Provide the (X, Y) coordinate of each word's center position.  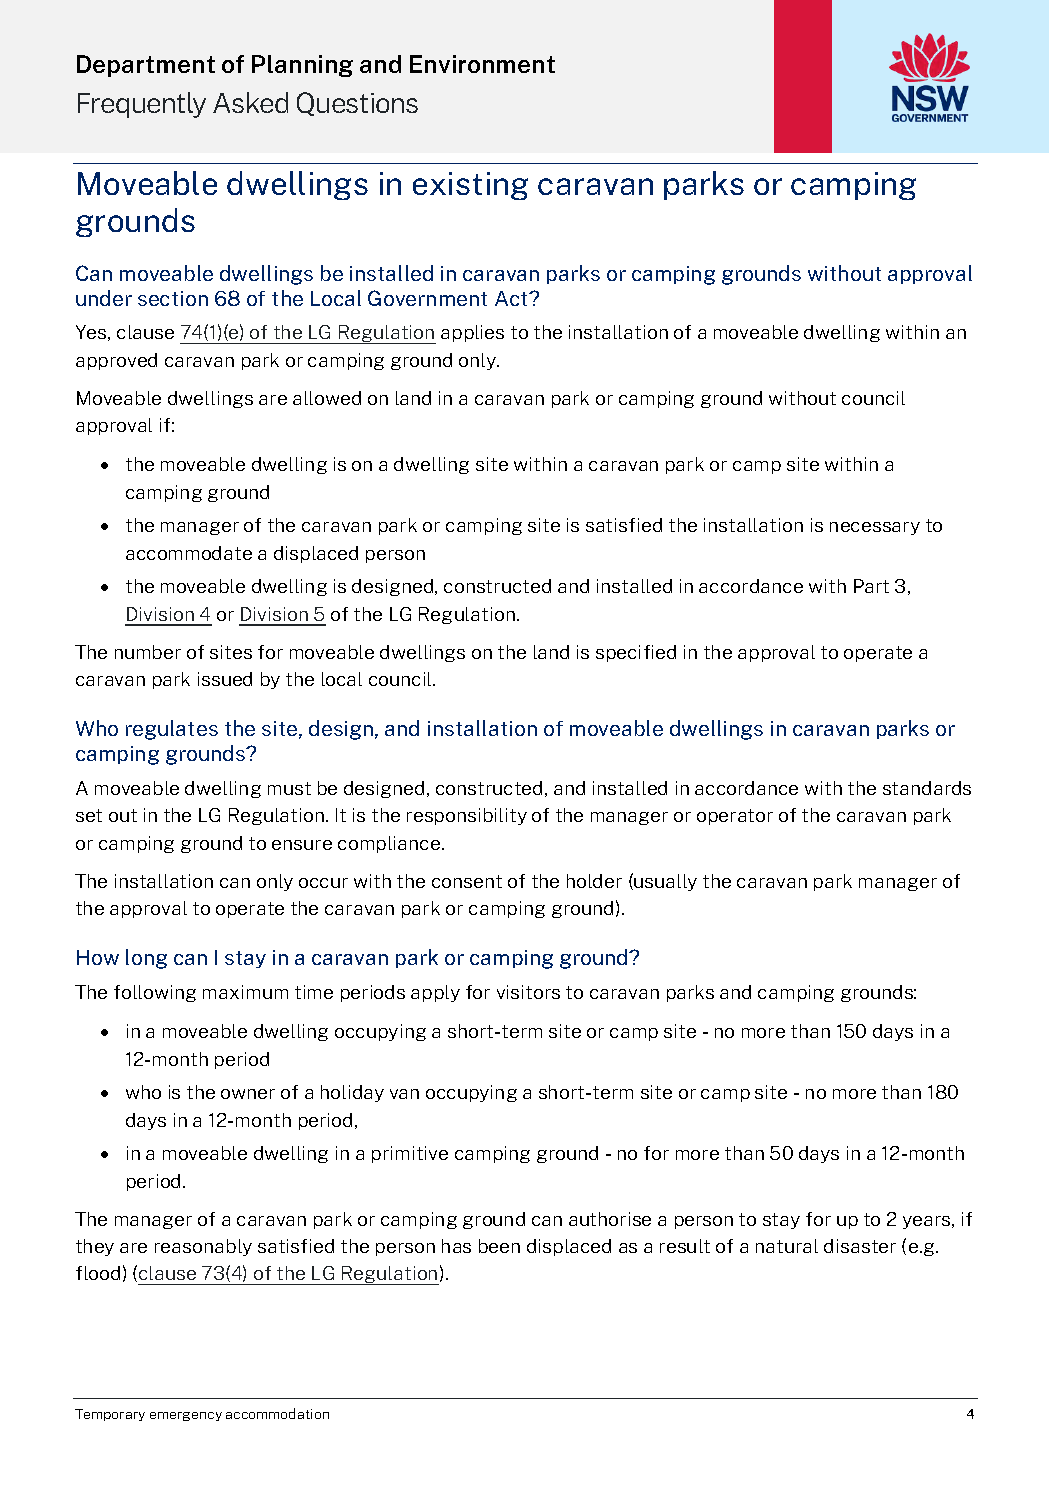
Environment (482, 64)
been (499, 1246)
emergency (186, 1416)
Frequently (142, 105)
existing (470, 186)
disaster (860, 1246)
